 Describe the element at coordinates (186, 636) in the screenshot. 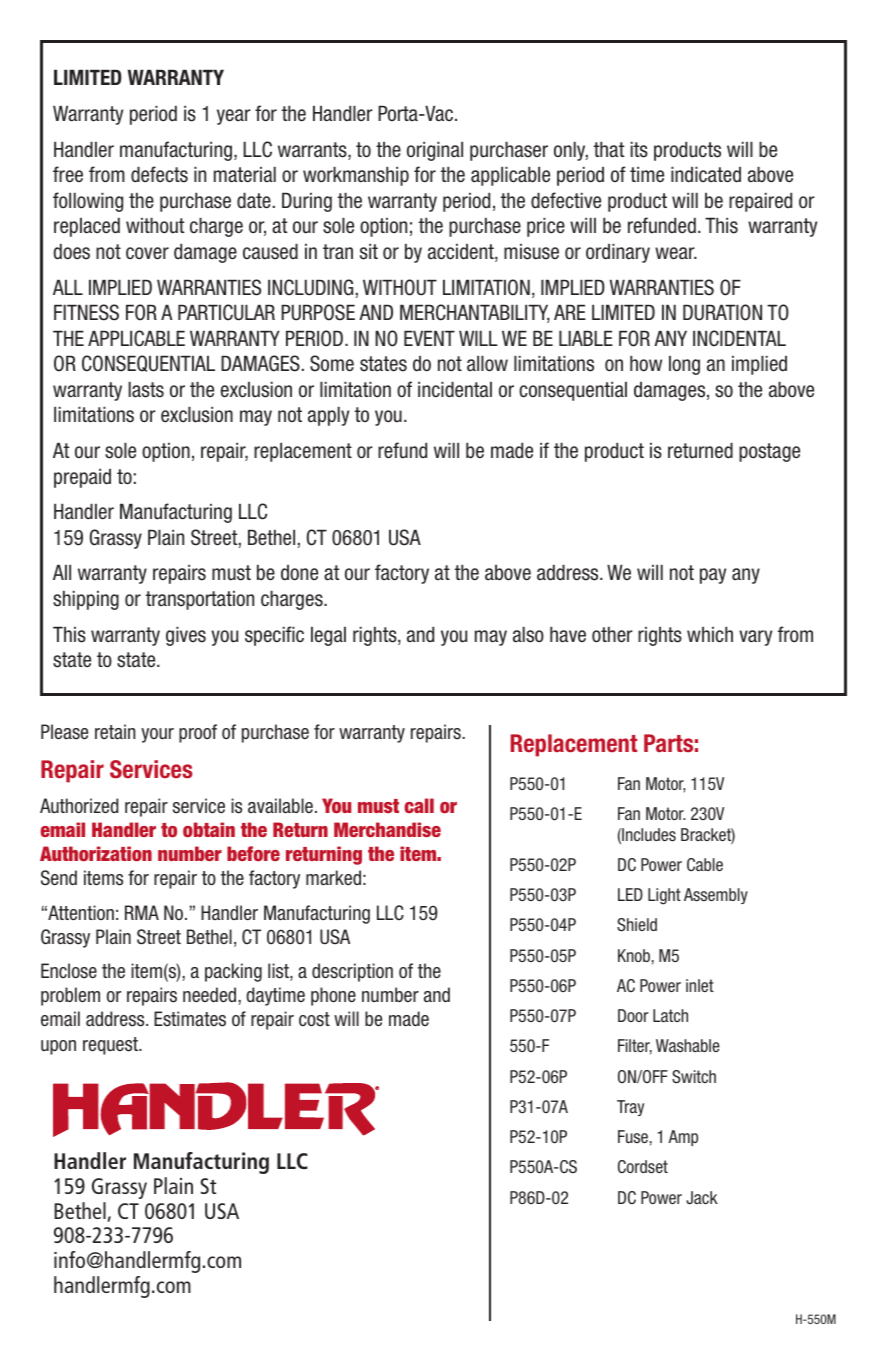

I see `gives` at that location.
